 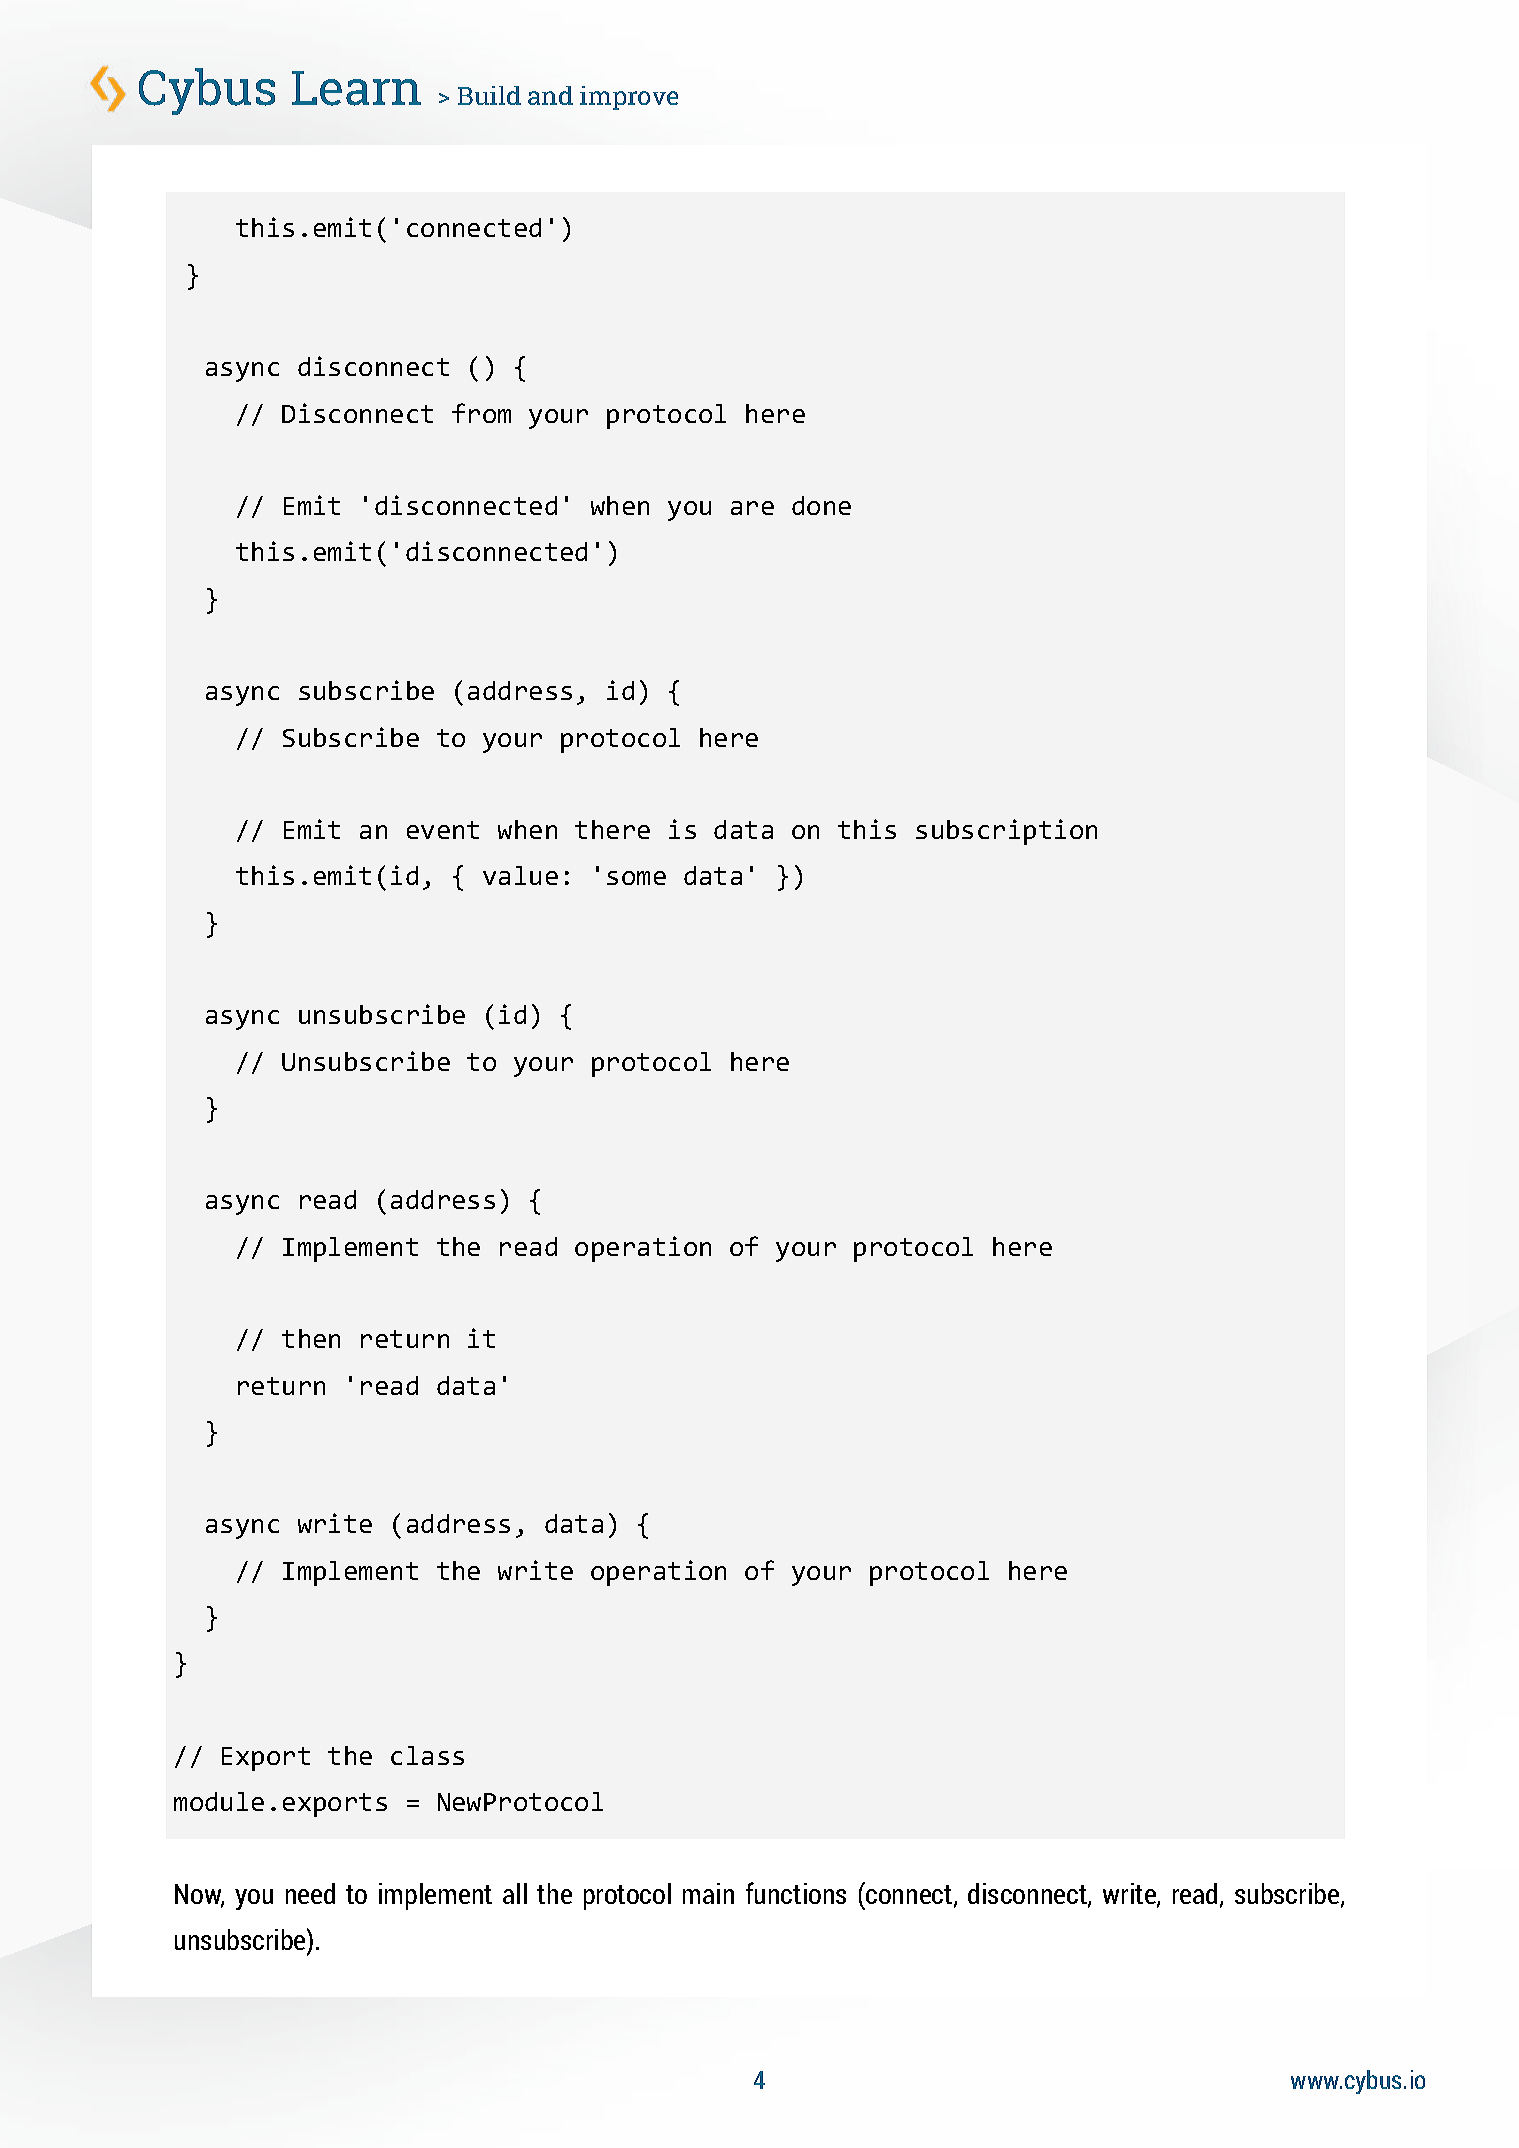 I want to click on done, so click(x=821, y=505).
